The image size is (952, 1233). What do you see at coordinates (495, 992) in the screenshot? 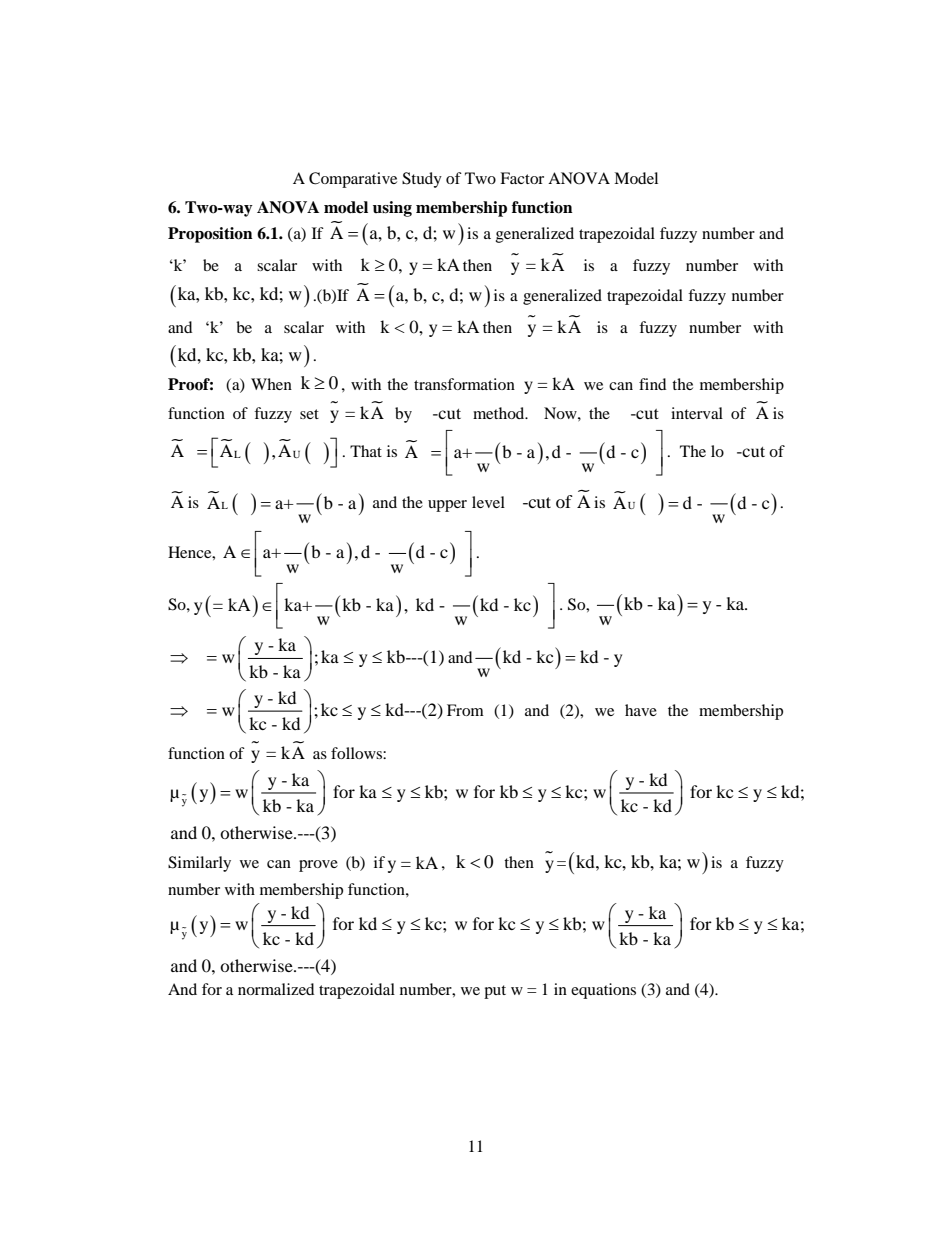
I see `put` at bounding box center [495, 992].
